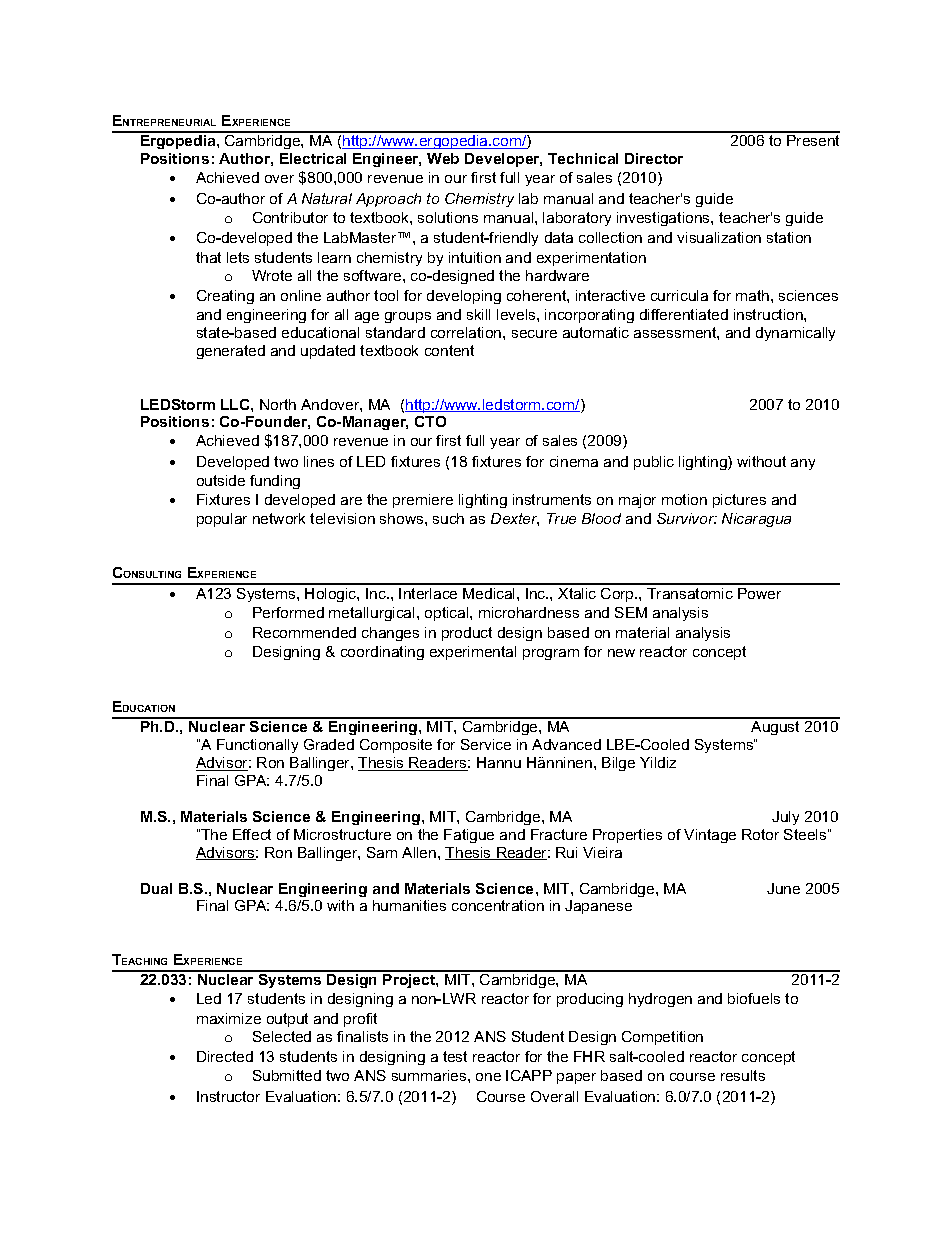  What do you see at coordinates (288, 612) in the document?
I see `Performed` at bounding box center [288, 612].
